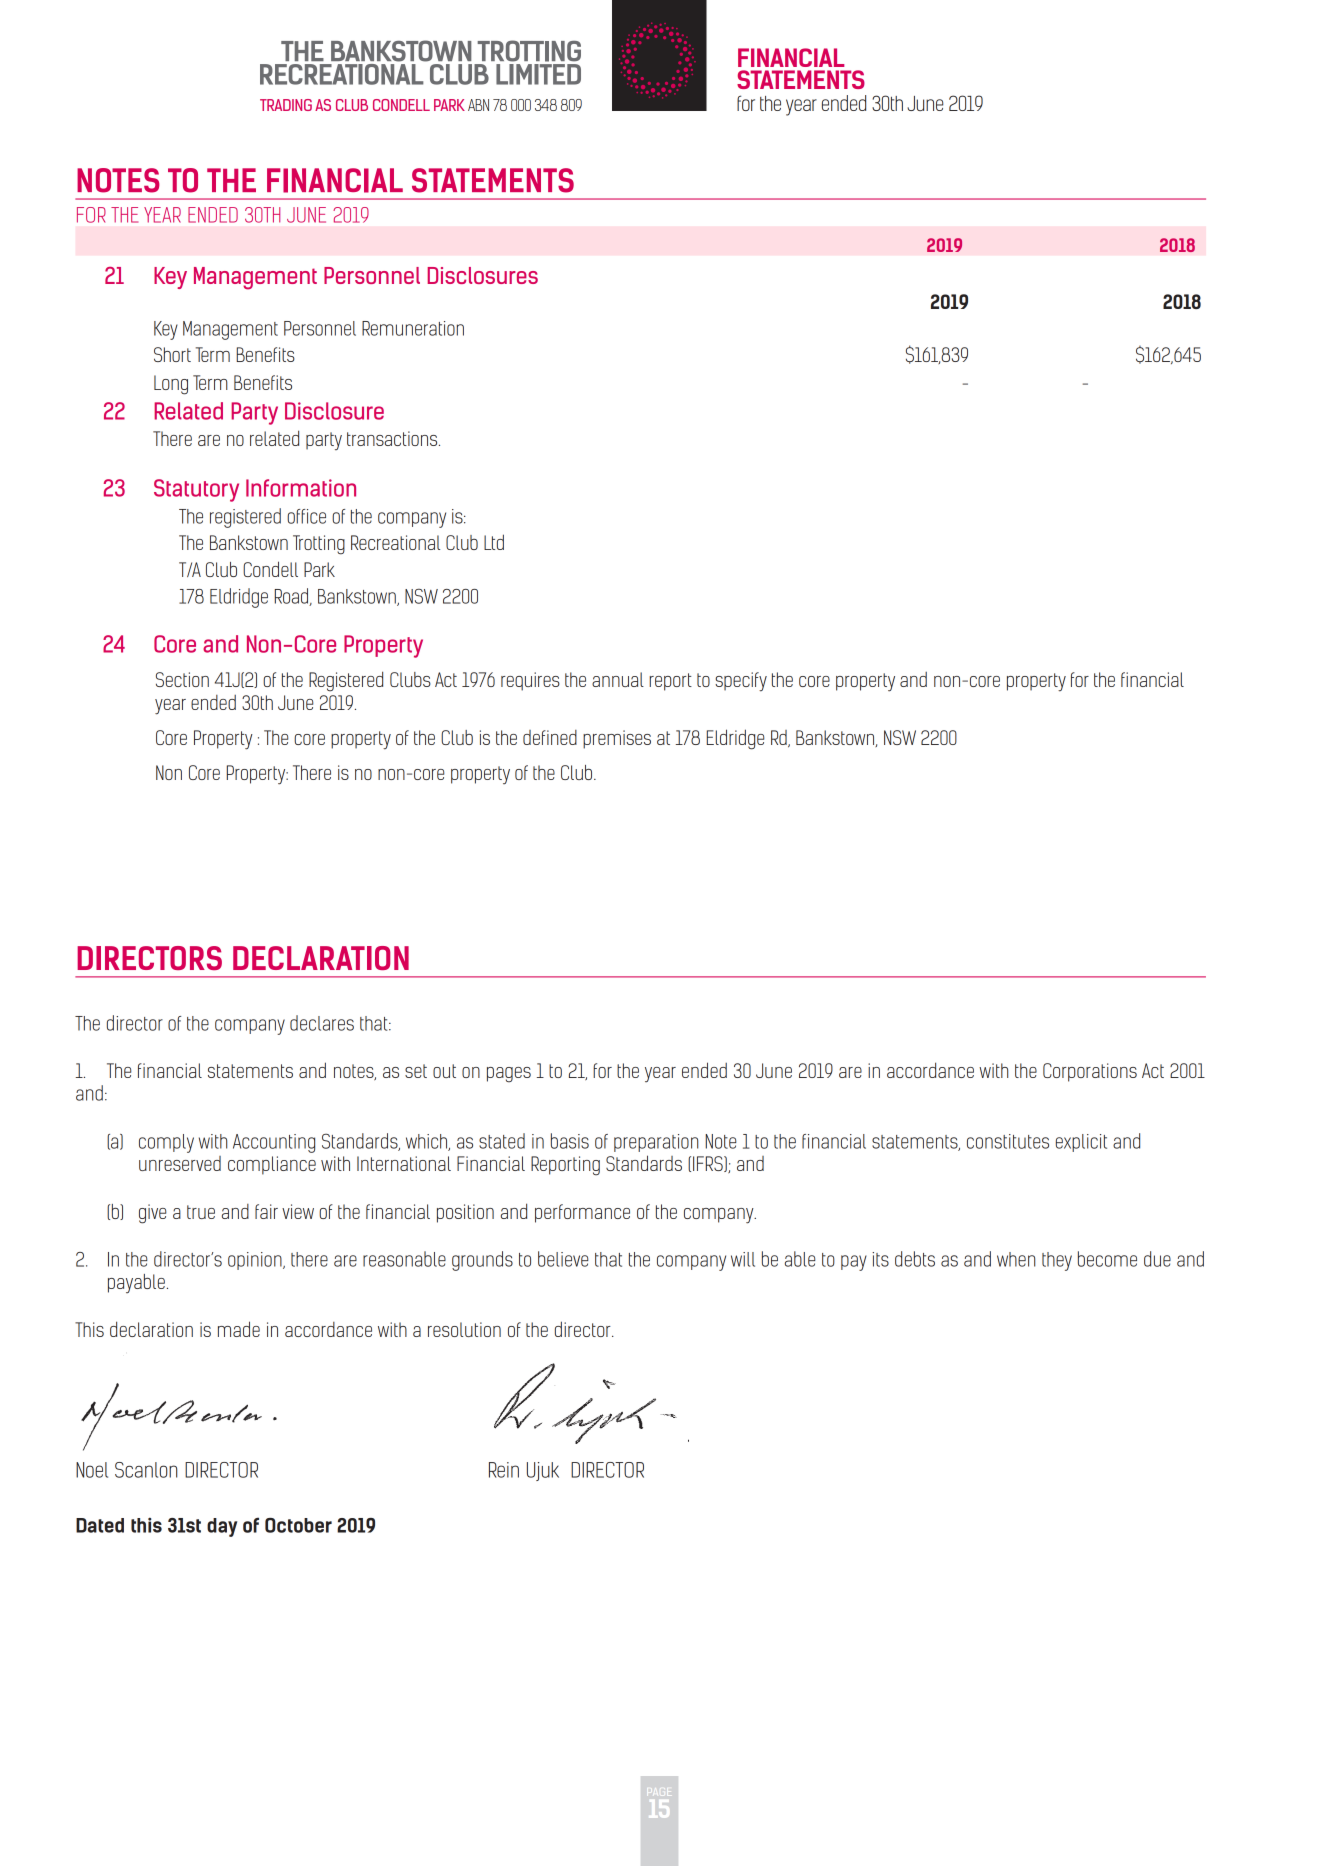 The height and width of the document is (1866, 1319). I want to click on day, so click(222, 1527).
